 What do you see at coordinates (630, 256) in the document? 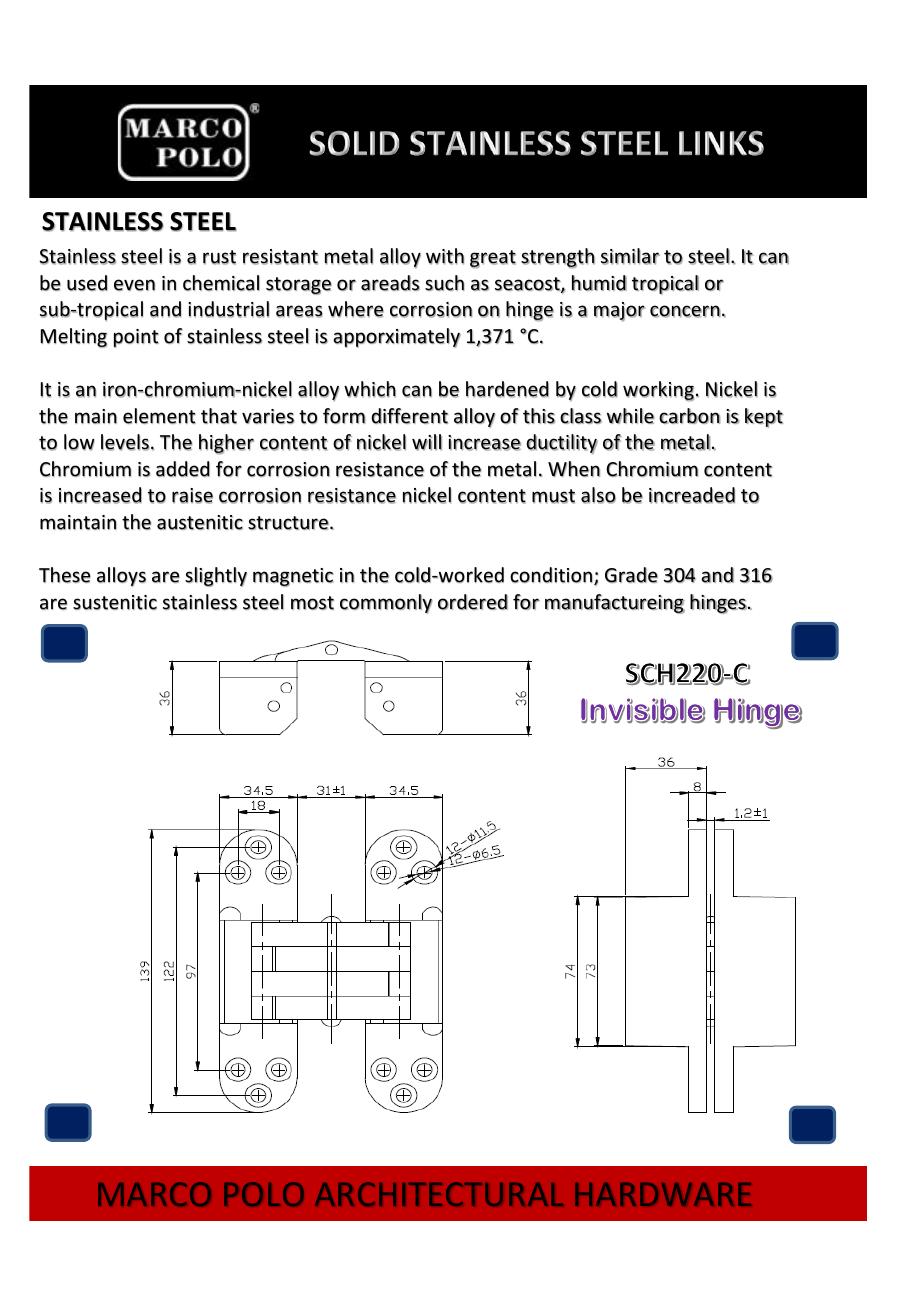
I see `similar` at bounding box center [630, 256].
